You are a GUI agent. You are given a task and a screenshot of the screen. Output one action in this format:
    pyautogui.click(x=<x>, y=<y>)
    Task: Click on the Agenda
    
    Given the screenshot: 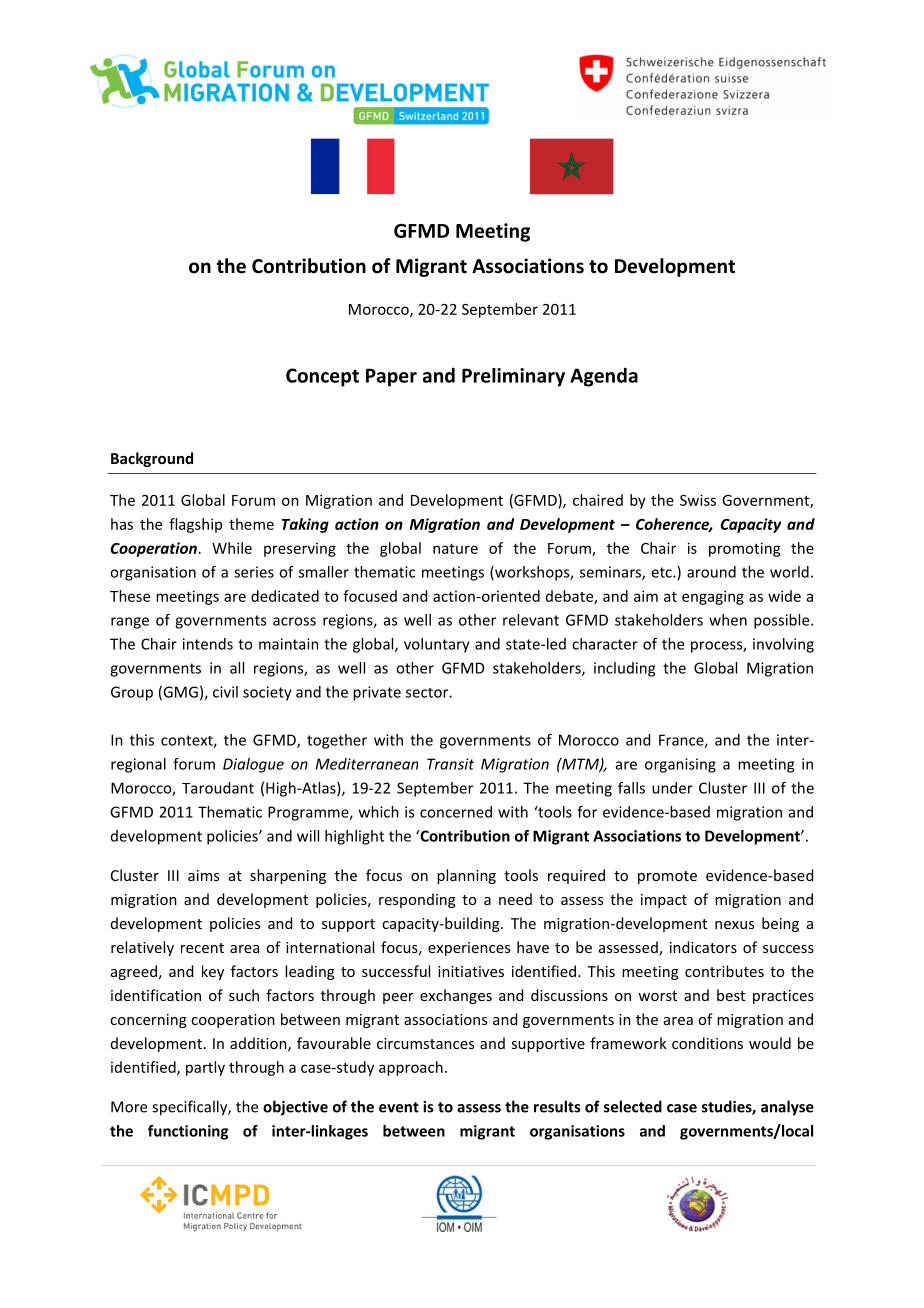 What is the action you would take?
    pyautogui.click(x=604, y=377)
